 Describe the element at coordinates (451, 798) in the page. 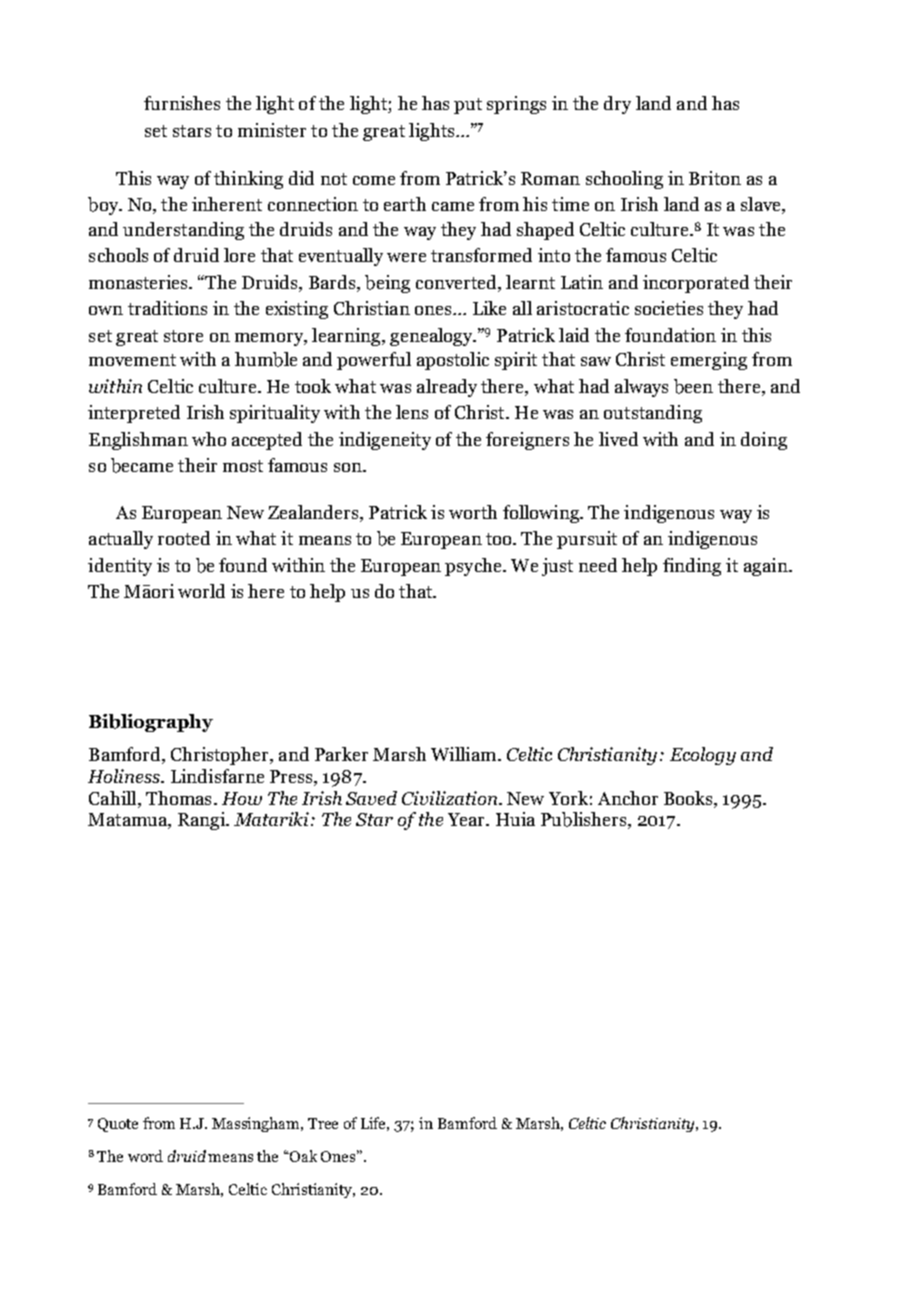

I see `Civilization` at that location.
